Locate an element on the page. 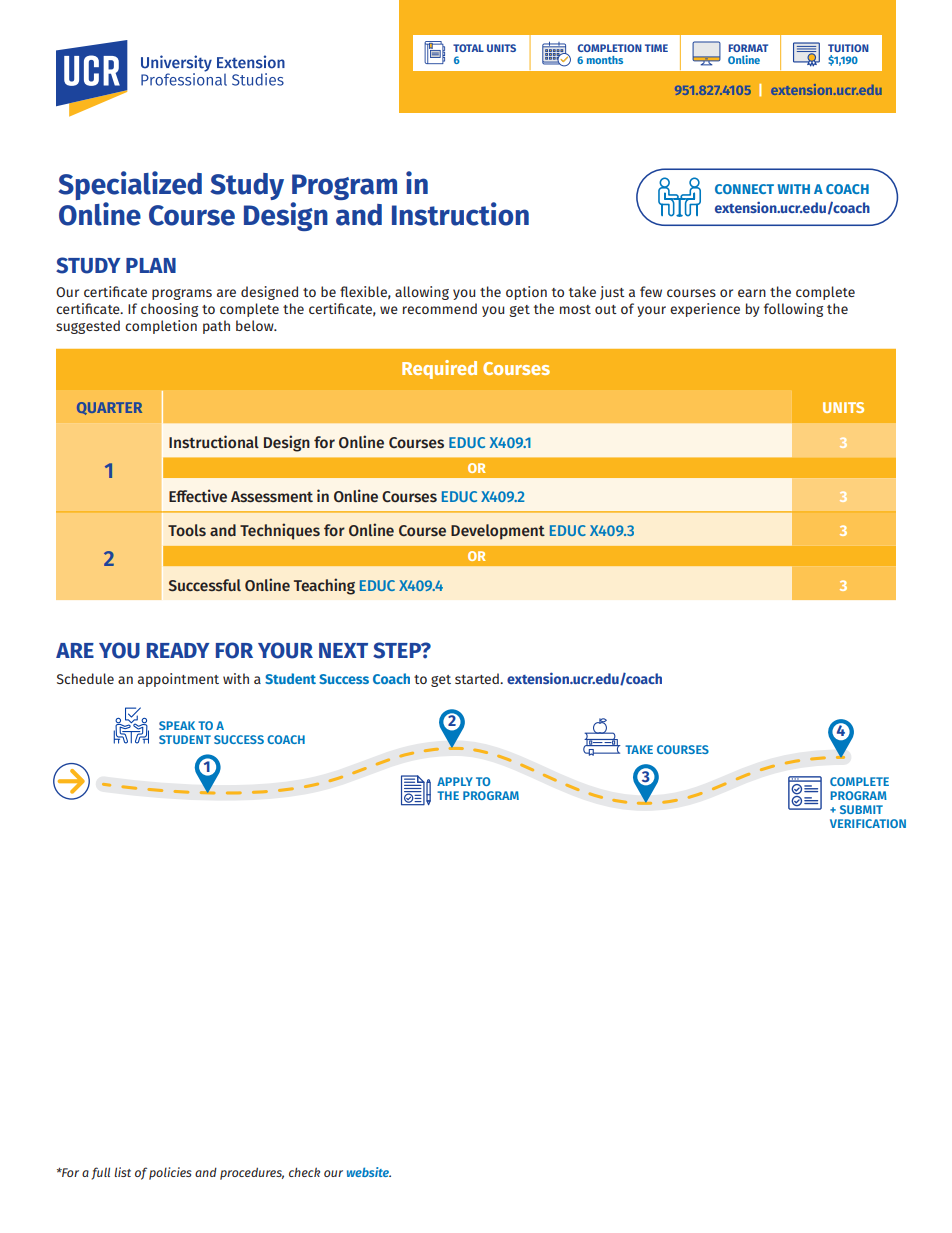 Image resolution: width=952 pixels, height=1233 pixels. started is located at coordinates (478, 678).
